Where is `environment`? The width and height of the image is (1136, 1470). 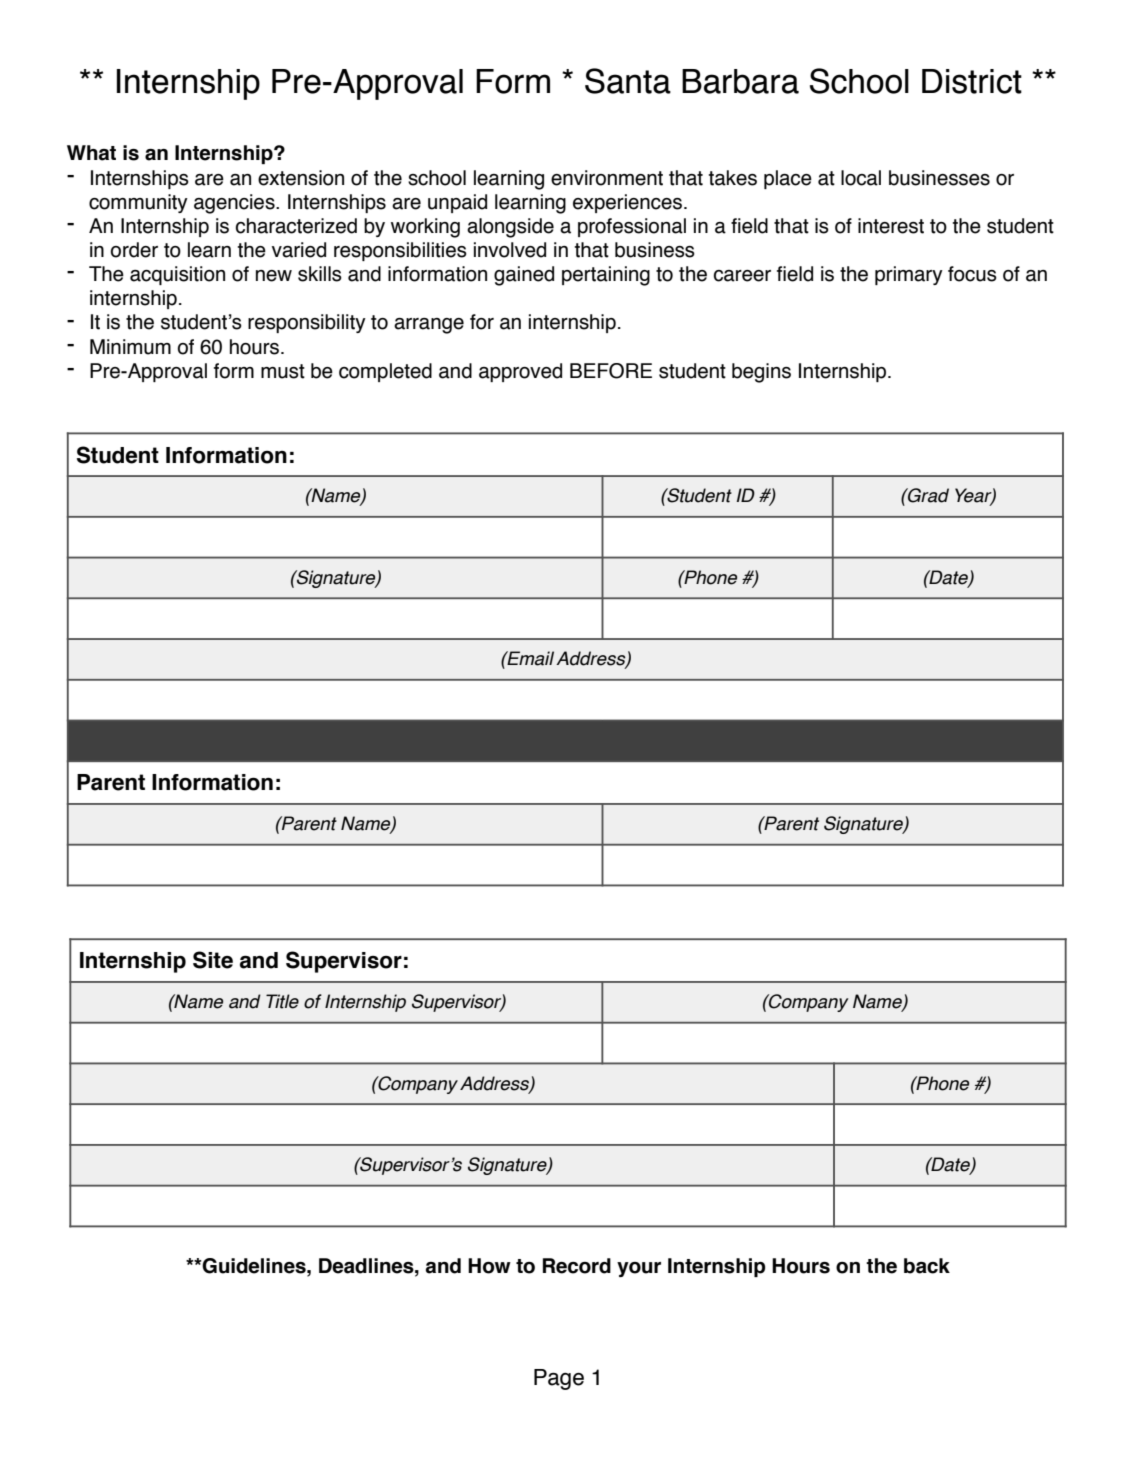 environment is located at coordinates (607, 178).
